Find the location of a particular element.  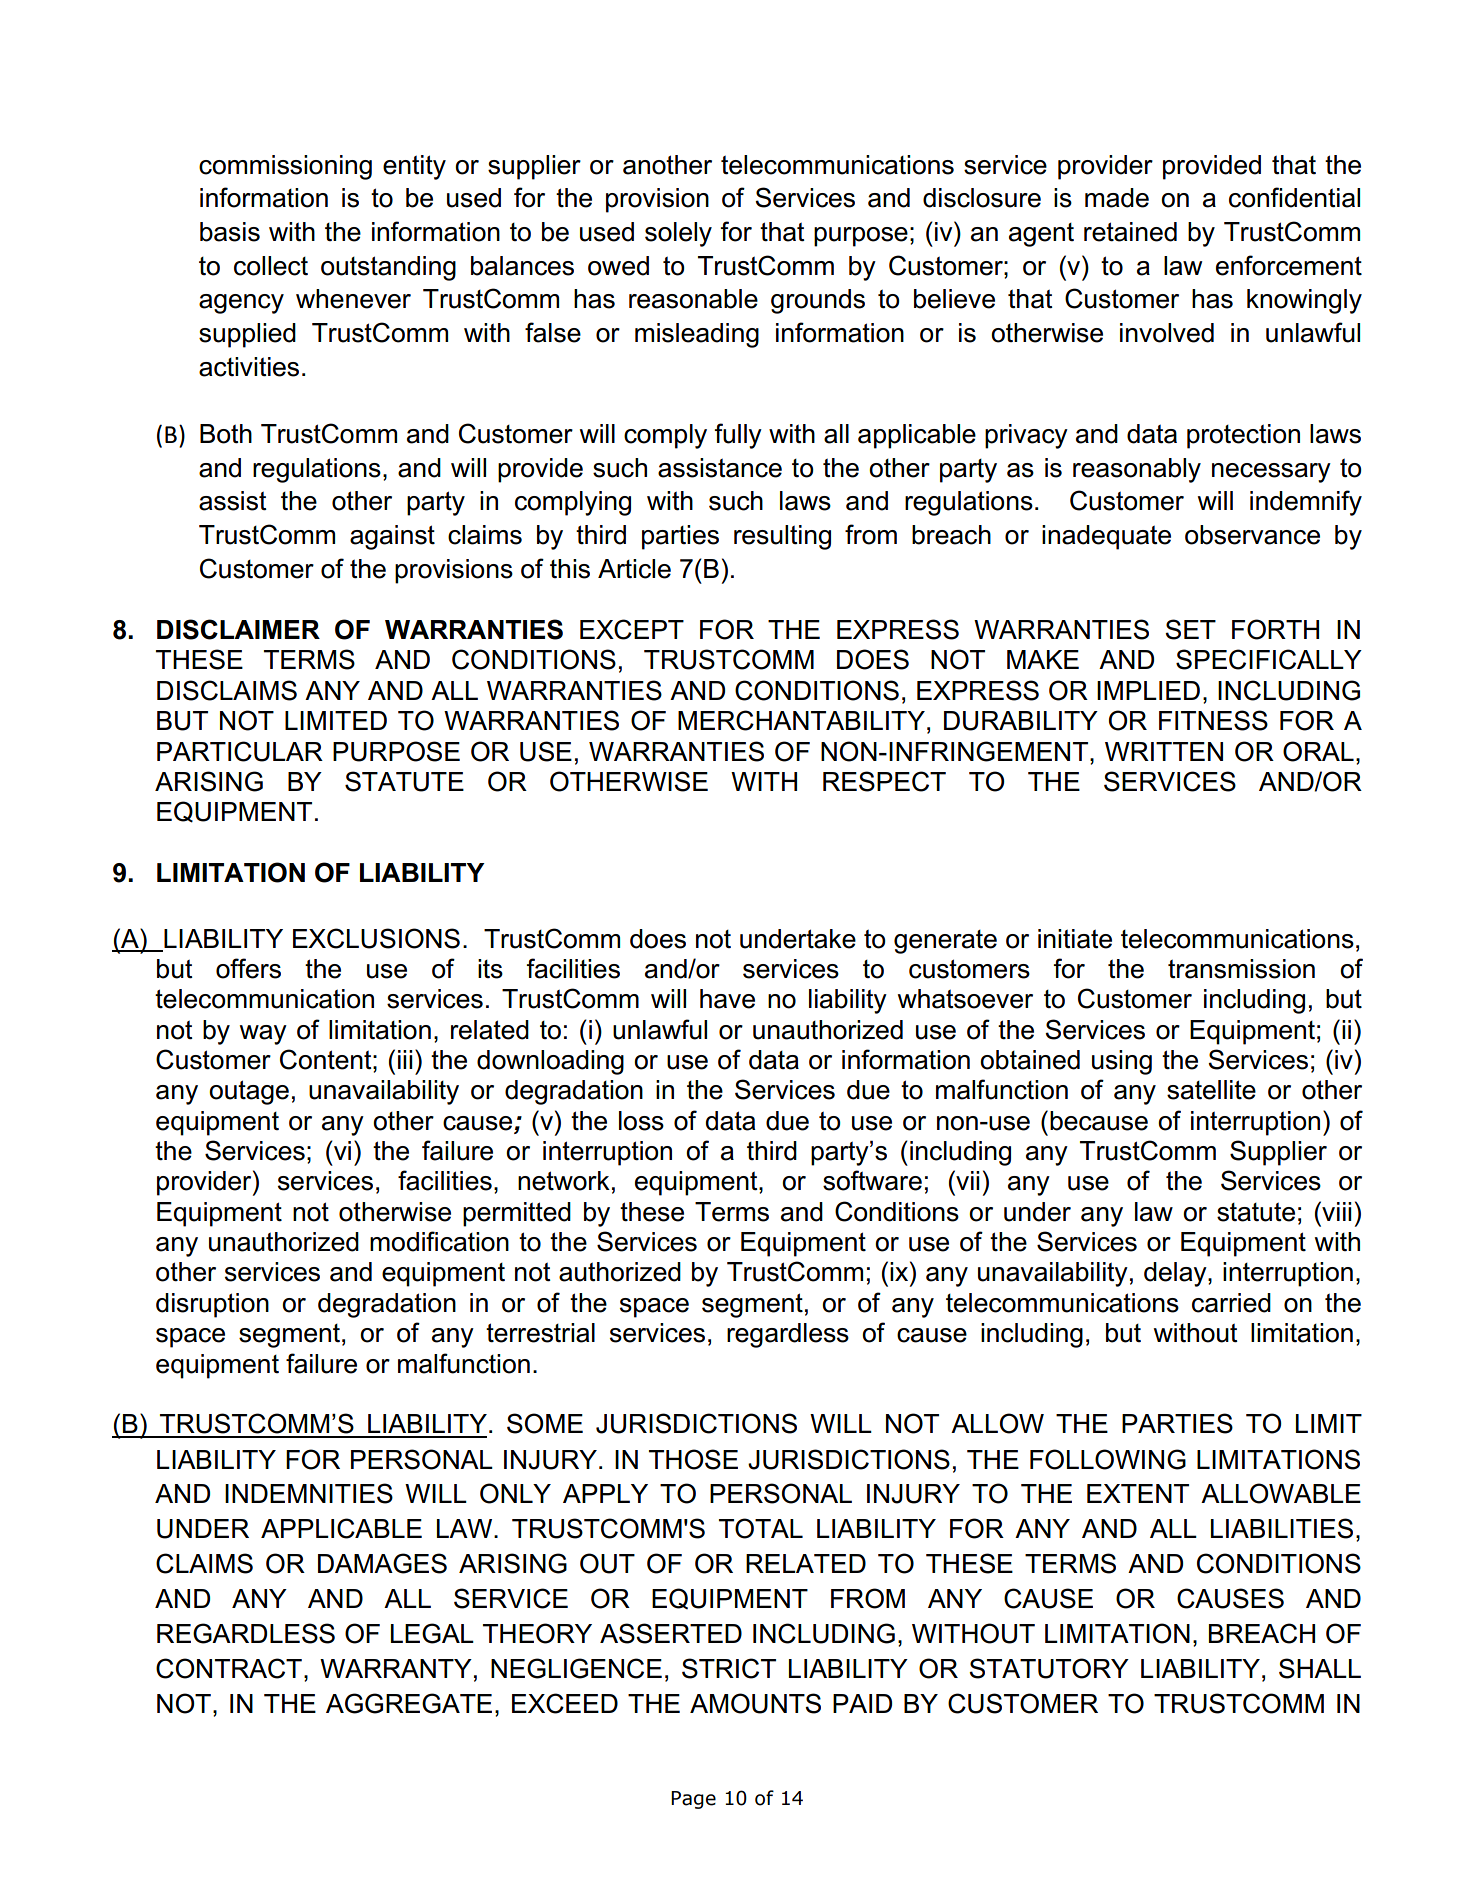

AGGREGATE is located at coordinates (409, 1703).
